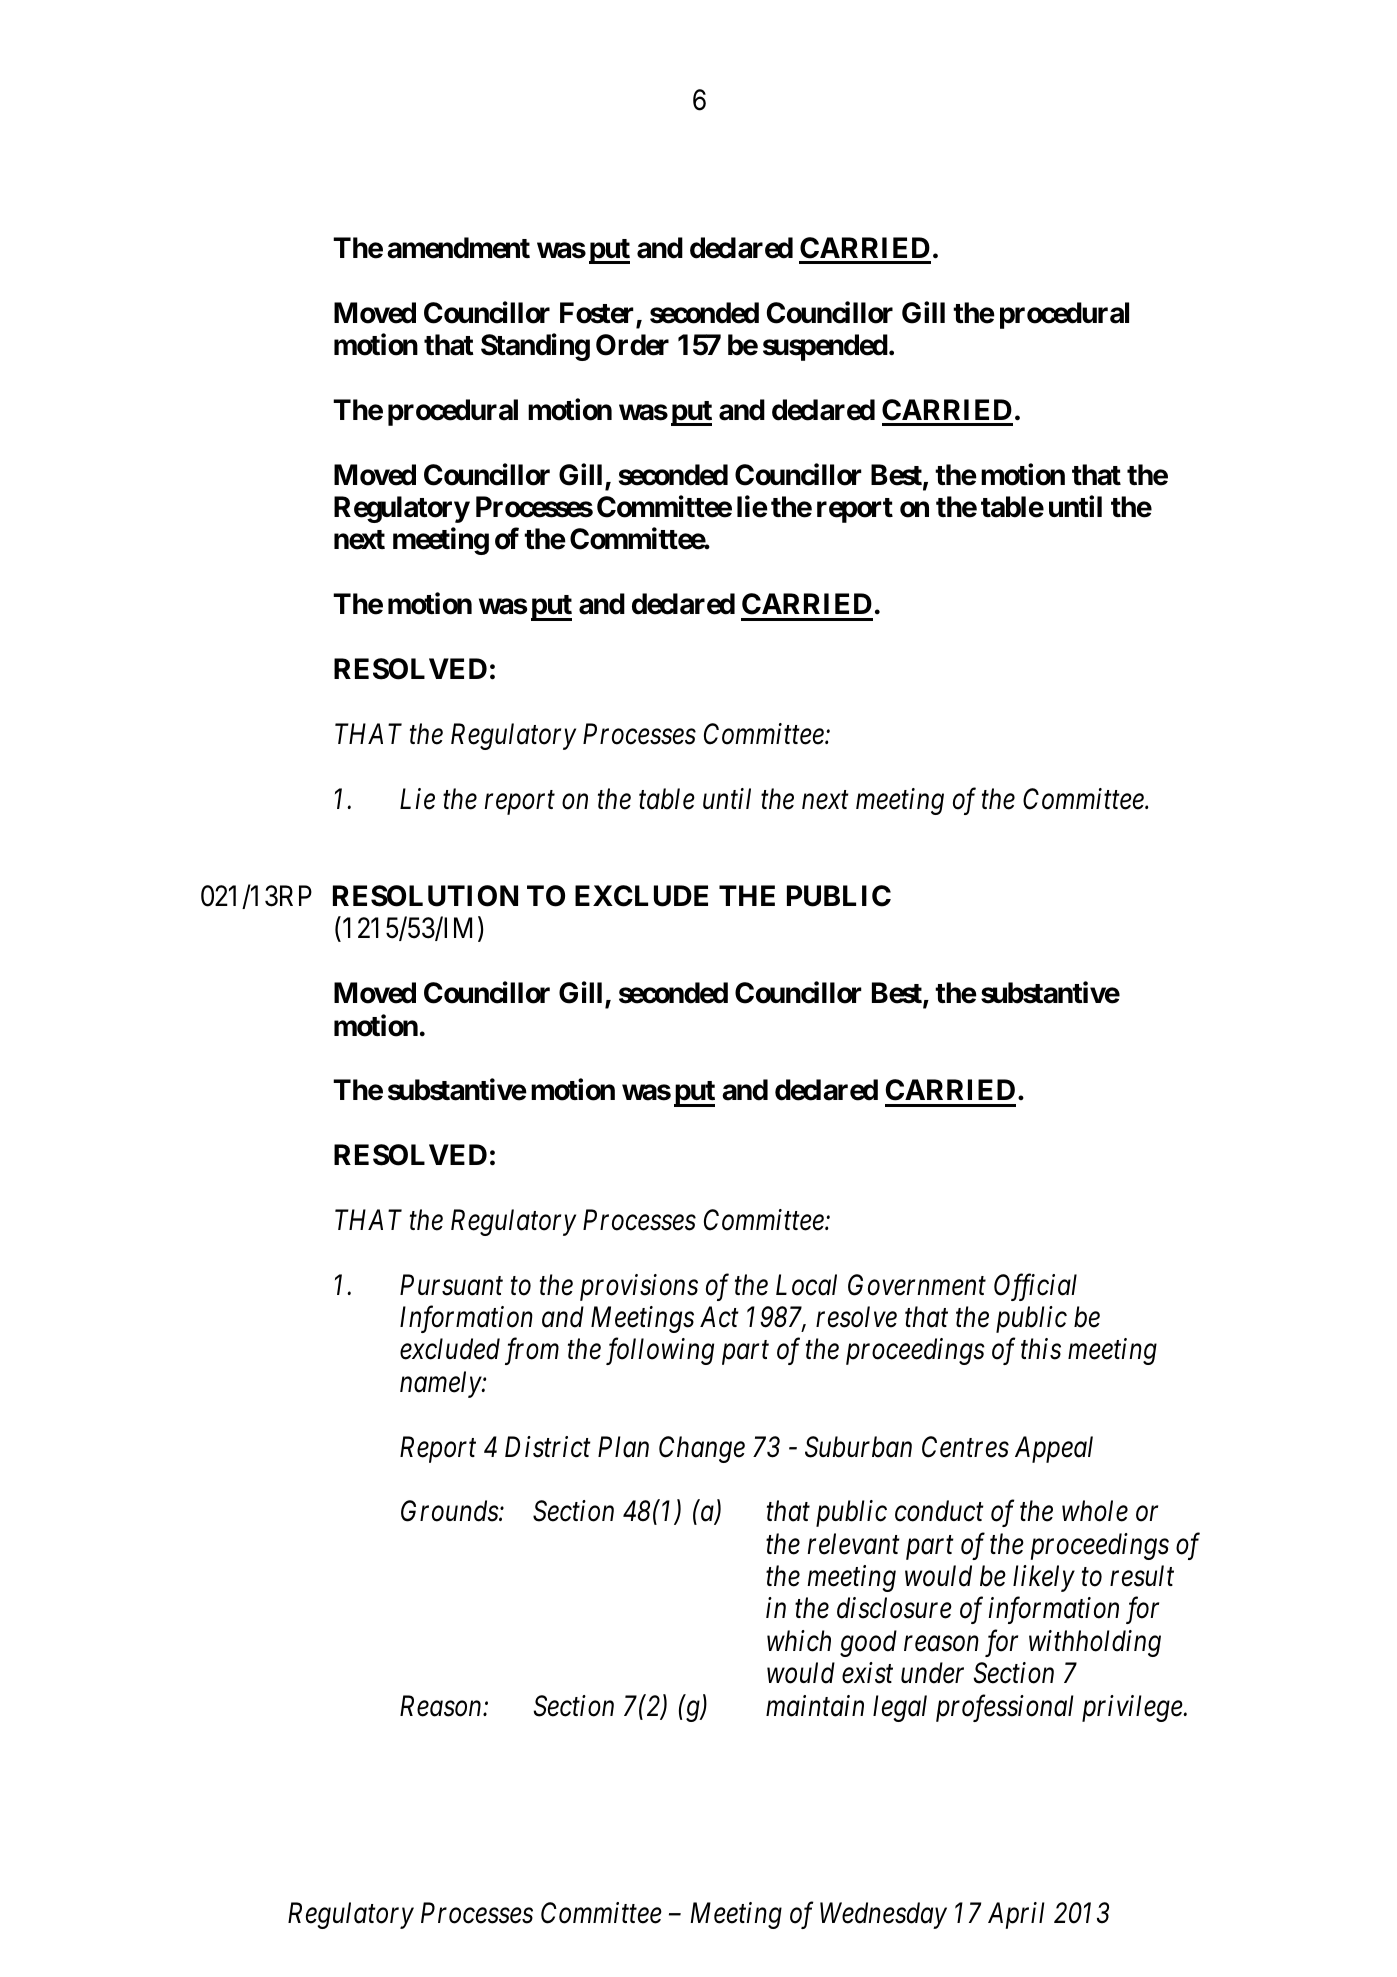 Image resolution: width=1397 pixels, height=1977 pixels. What do you see at coordinates (806, 1285) in the document?
I see `Local` at bounding box center [806, 1285].
